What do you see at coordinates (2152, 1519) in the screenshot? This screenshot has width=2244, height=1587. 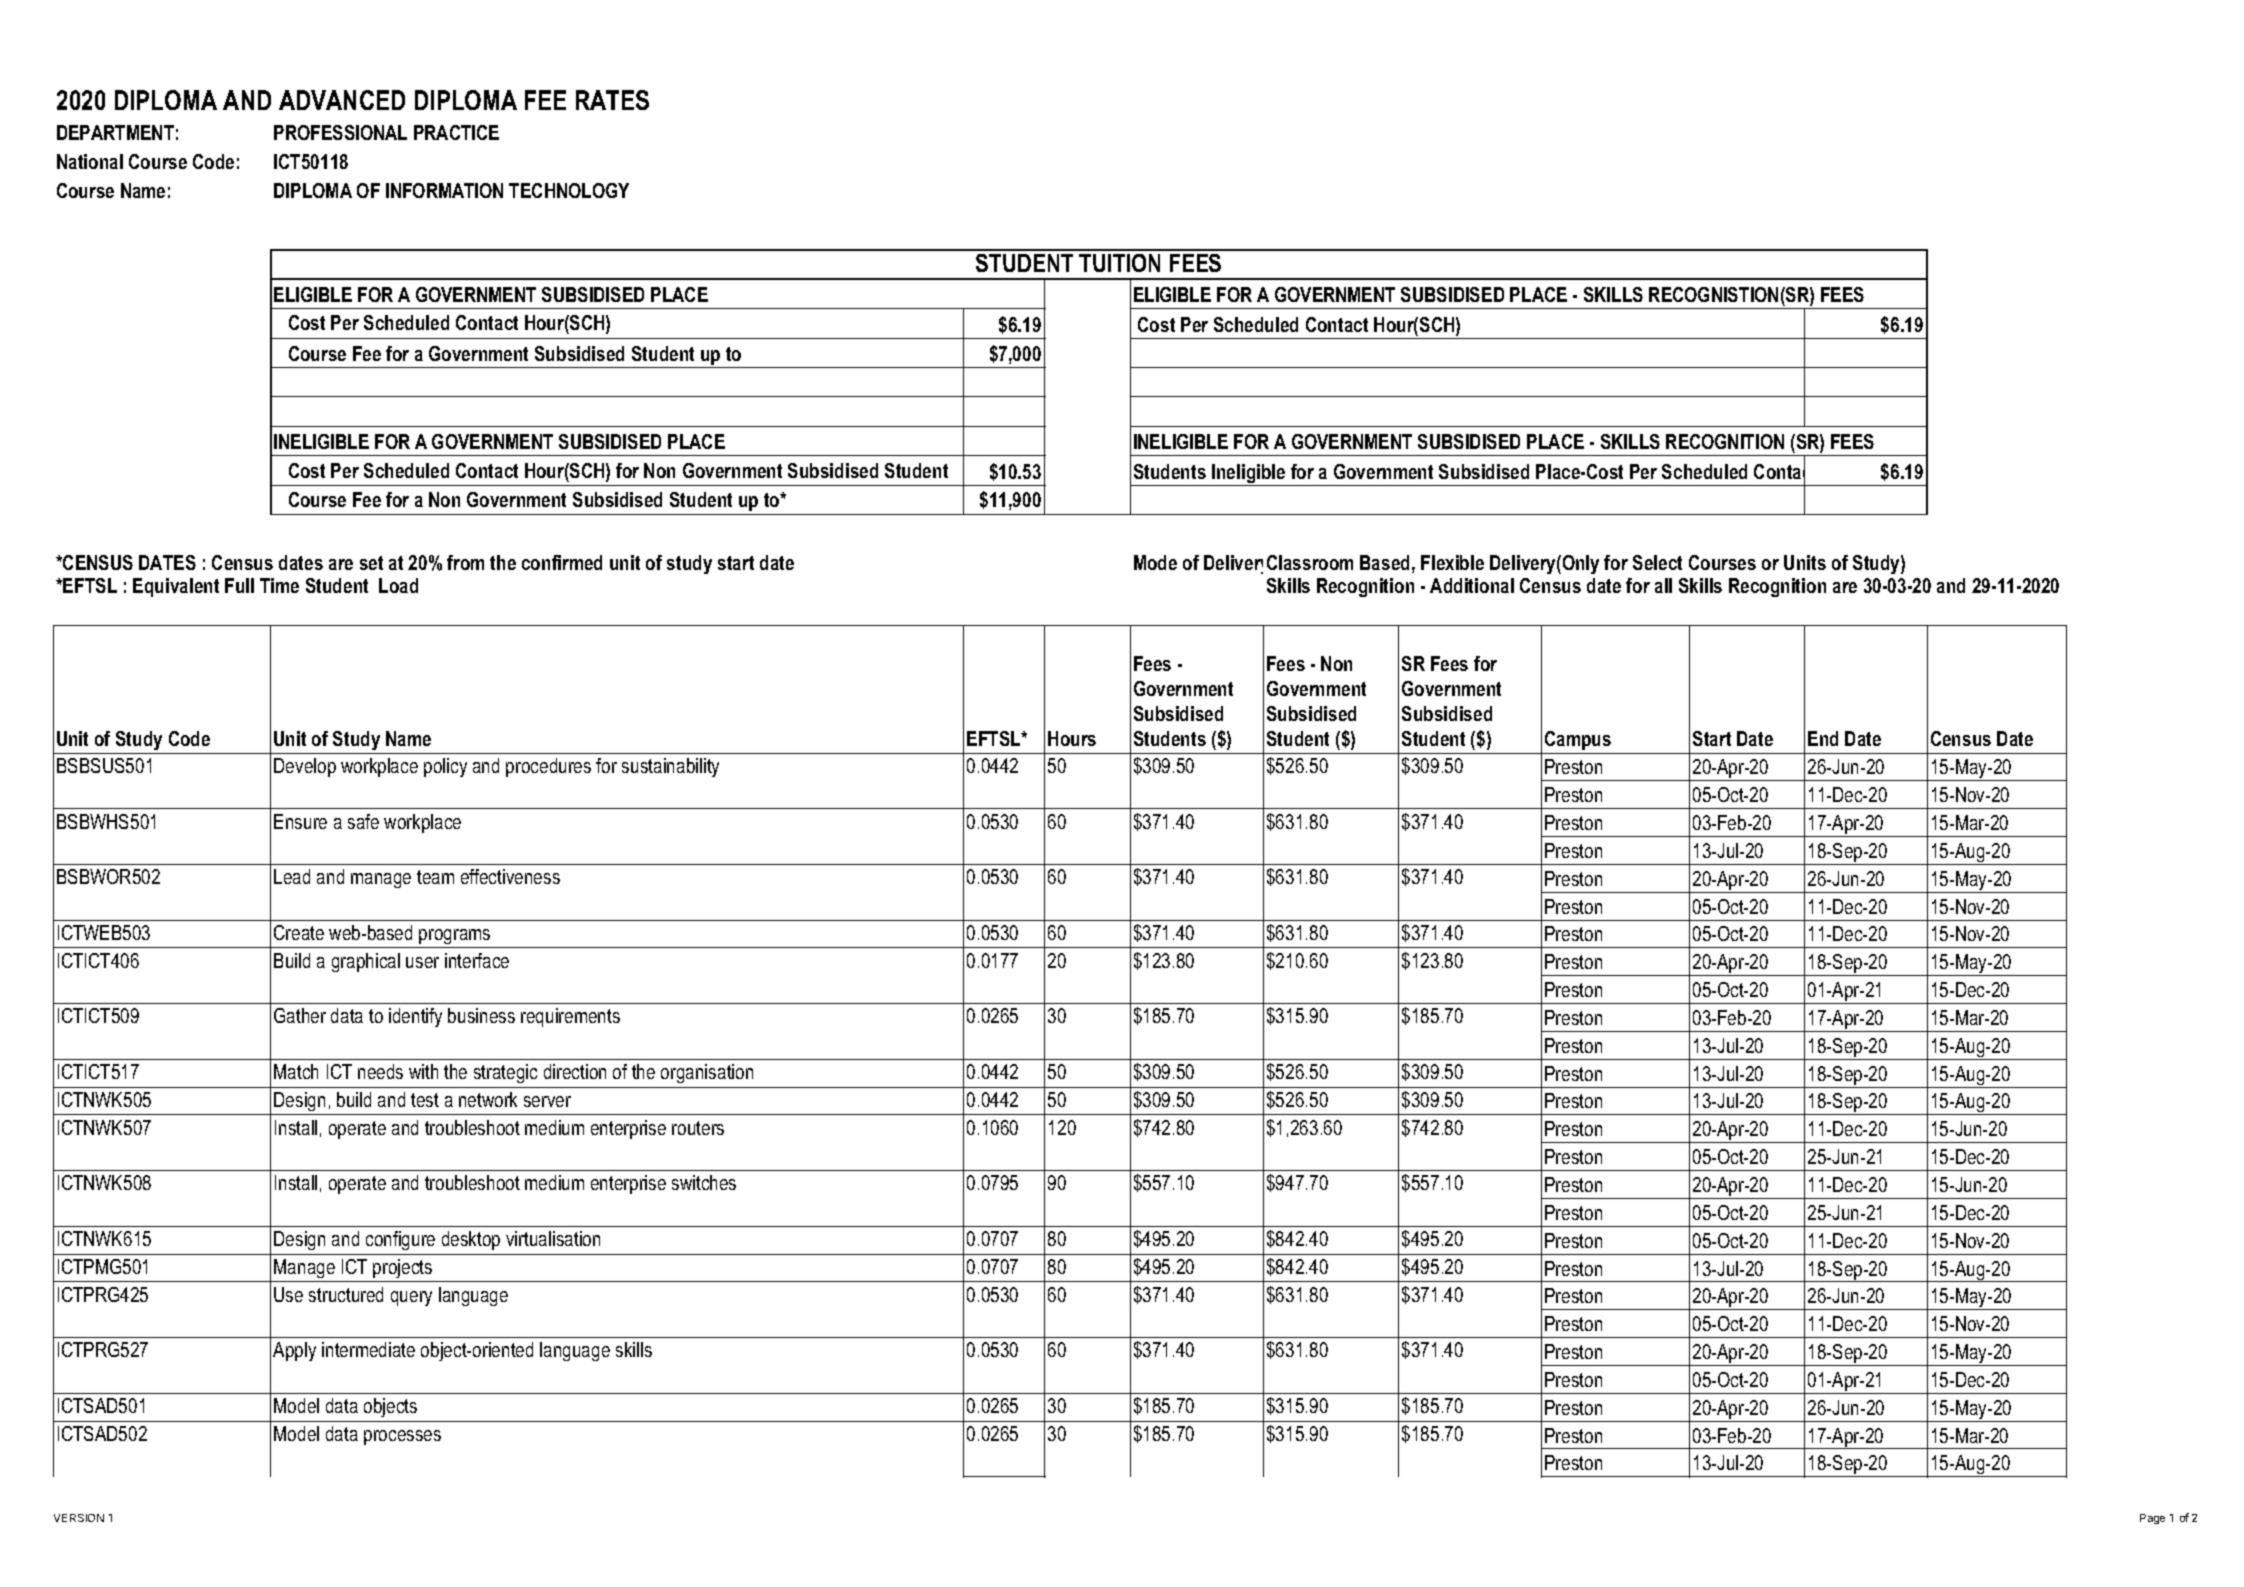 I see `Page` at bounding box center [2152, 1519].
